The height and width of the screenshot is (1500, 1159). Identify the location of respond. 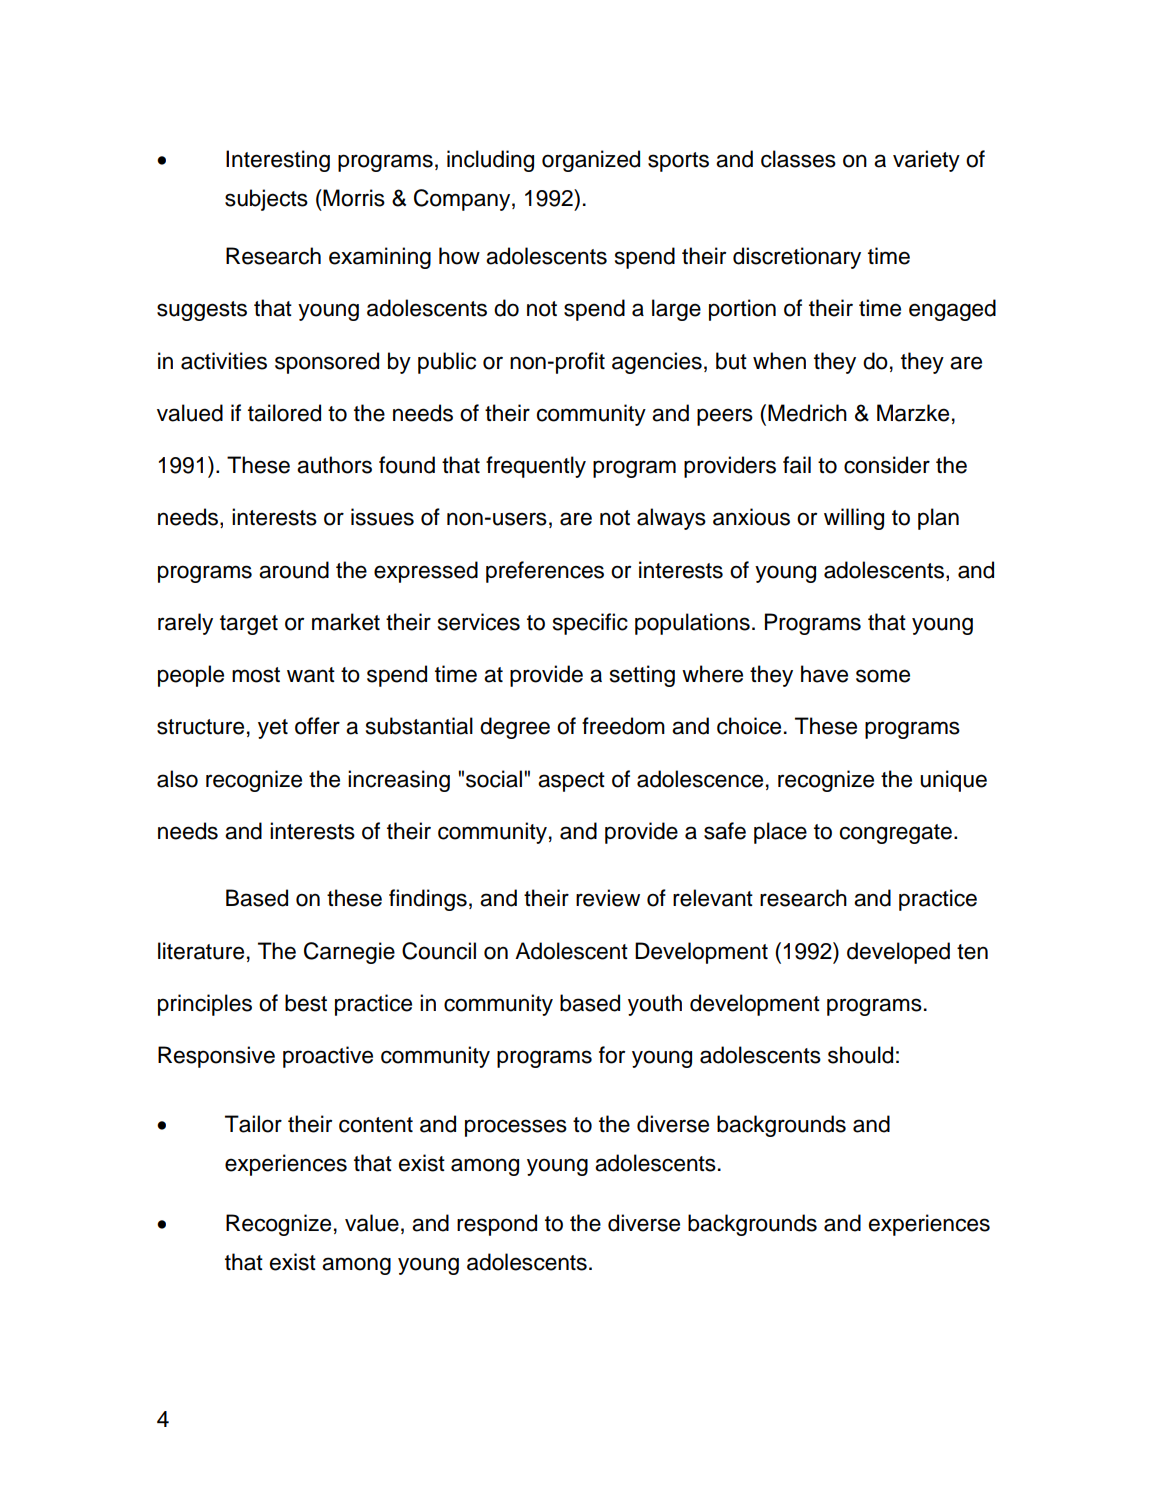
(497, 1225).
